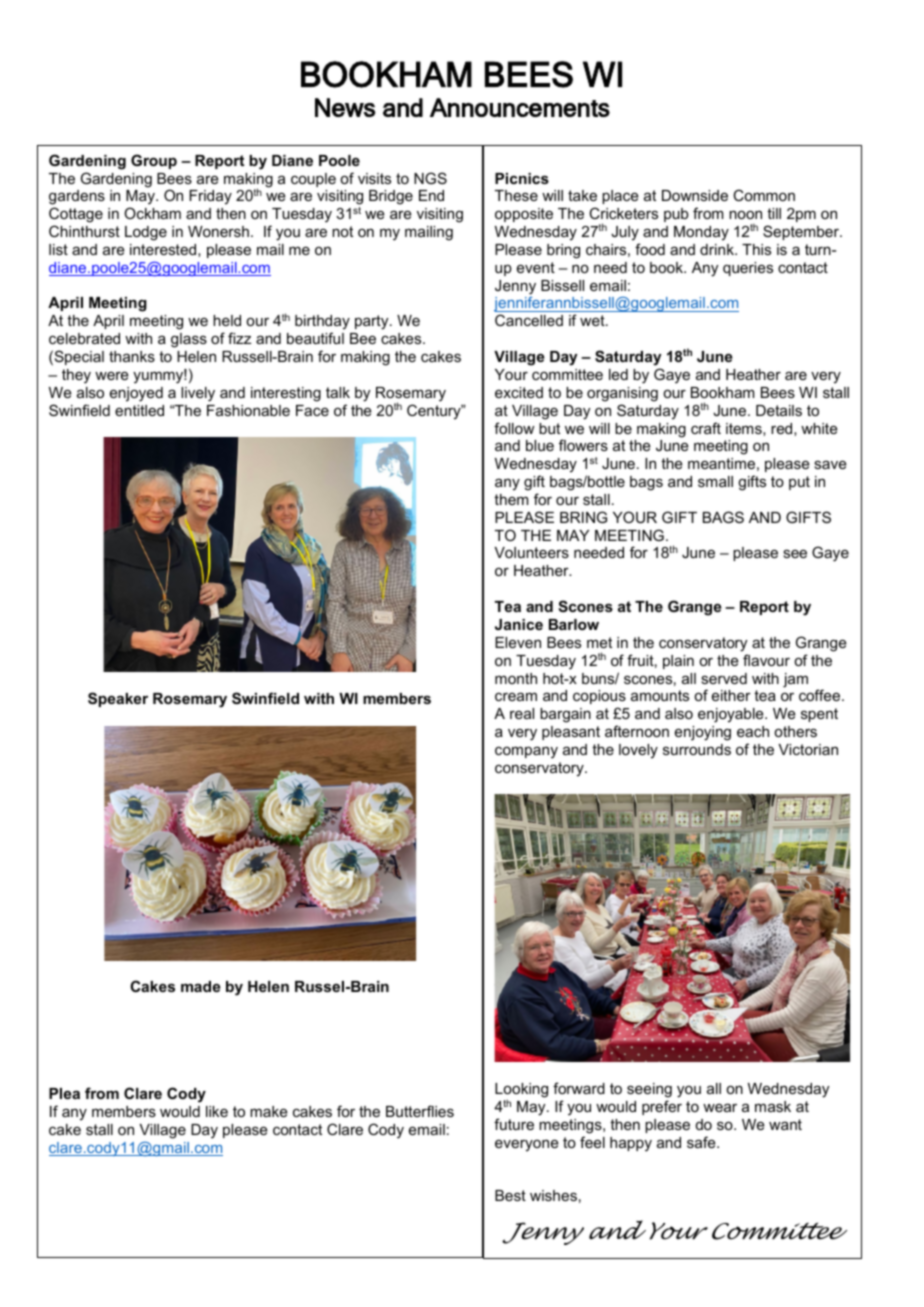  I want to click on flavour, so click(766, 660).
